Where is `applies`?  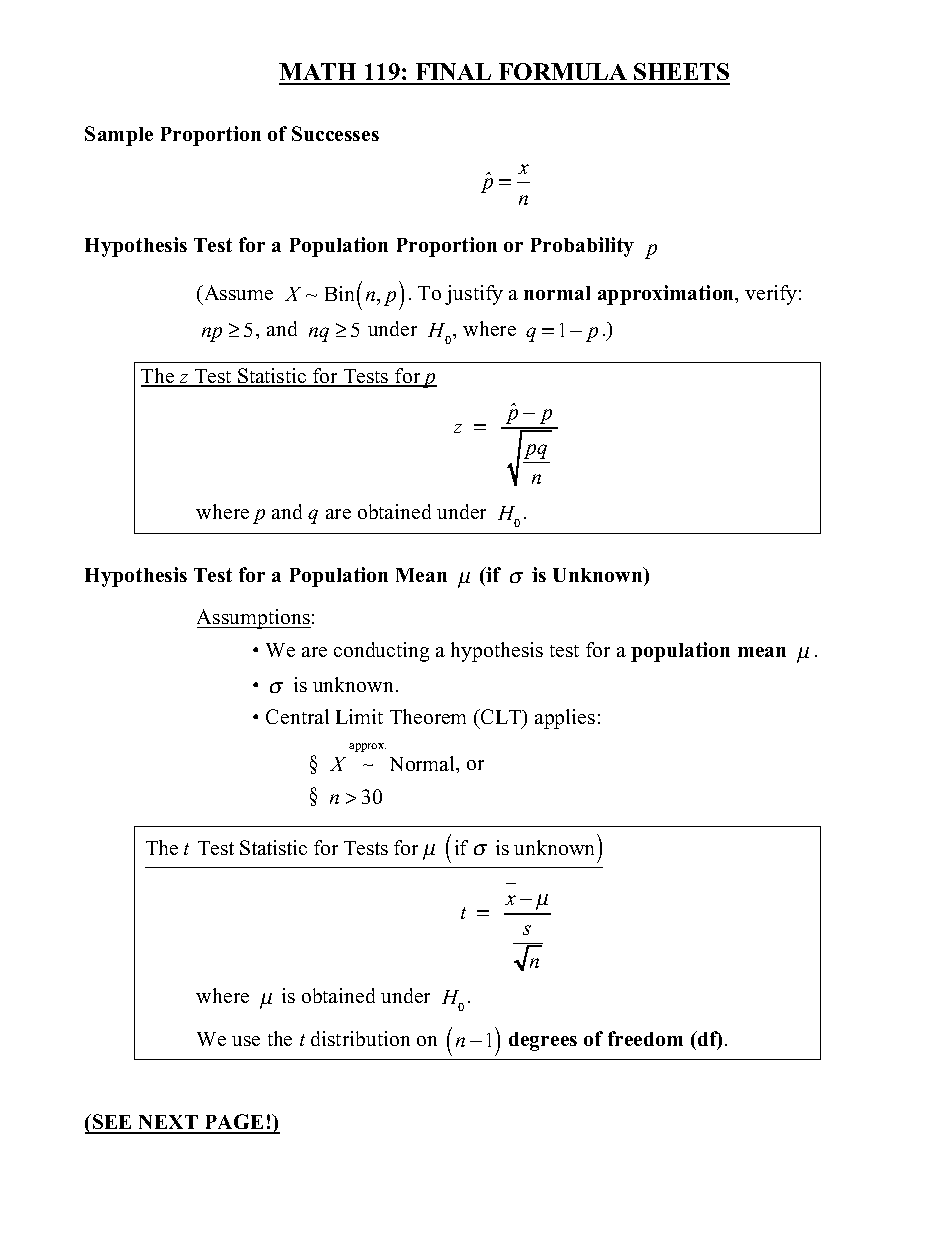 applies is located at coordinates (565, 719).
